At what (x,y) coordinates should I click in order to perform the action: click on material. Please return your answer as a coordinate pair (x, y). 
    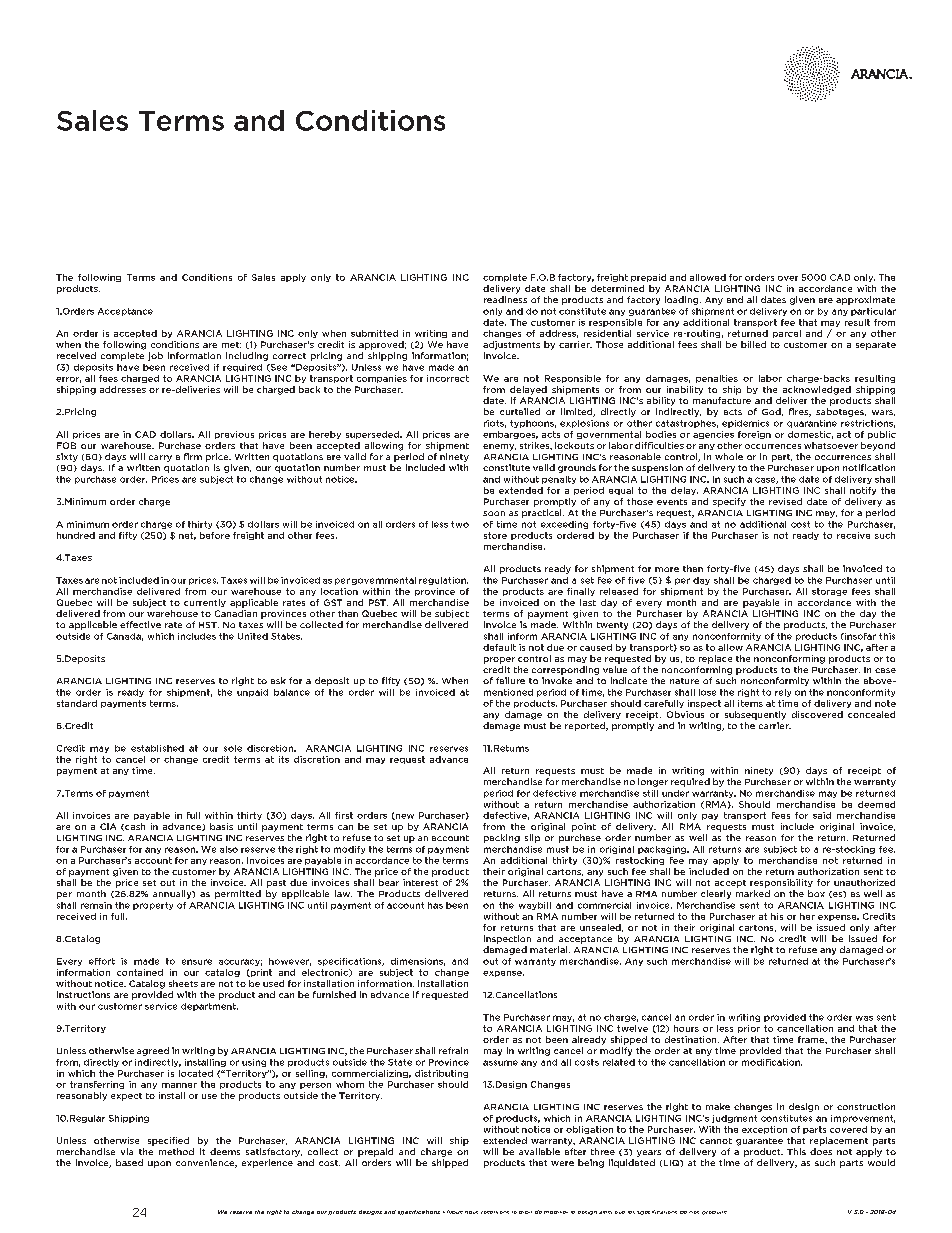
    Looking at the image, I should click on (550, 949).
